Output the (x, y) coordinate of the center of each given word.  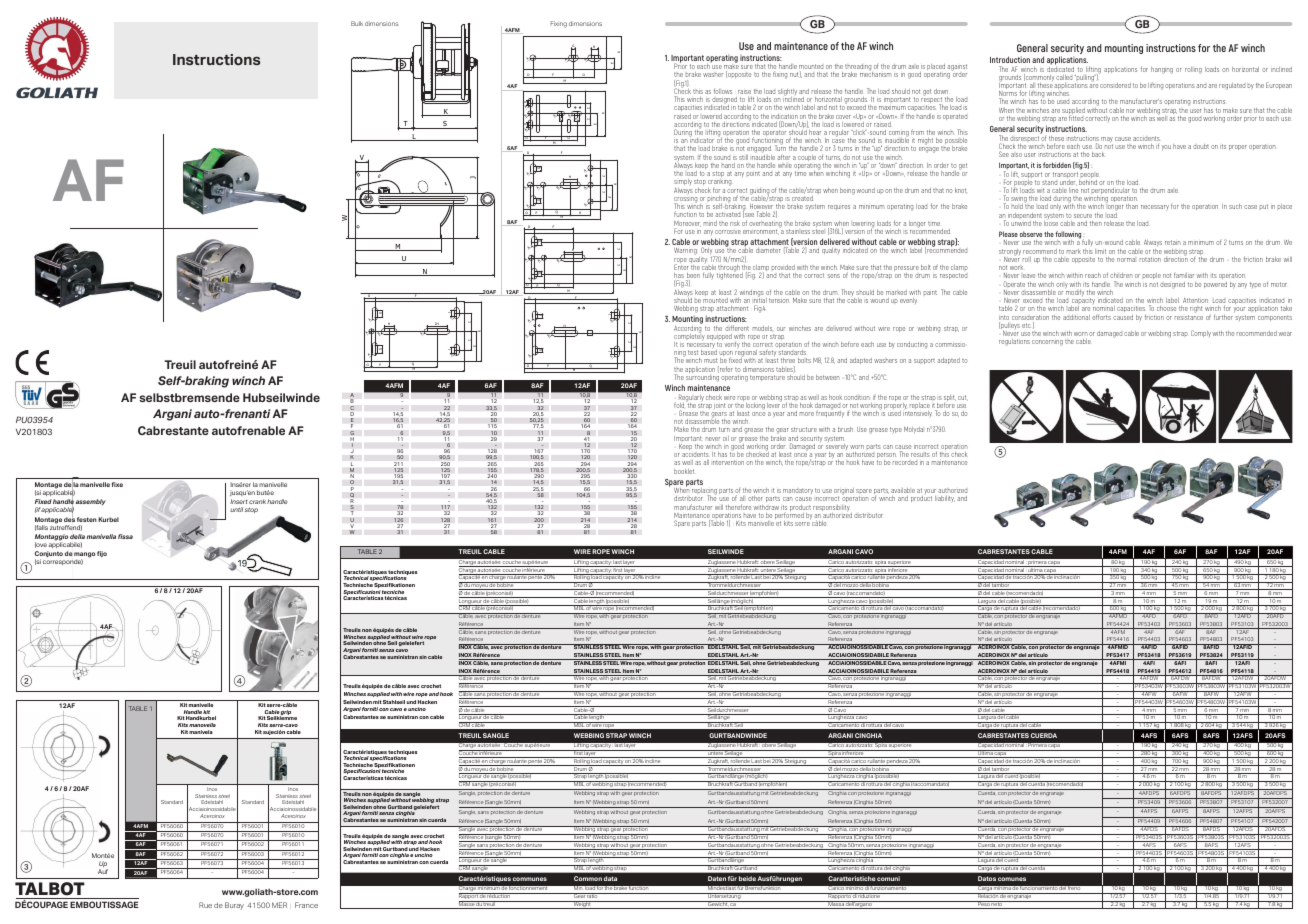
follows (723, 91)
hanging (1162, 70)
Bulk (357, 23)
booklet (684, 471)
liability (945, 499)
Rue (205, 905)
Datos (987, 878)
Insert (239, 501)
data (610, 878)
